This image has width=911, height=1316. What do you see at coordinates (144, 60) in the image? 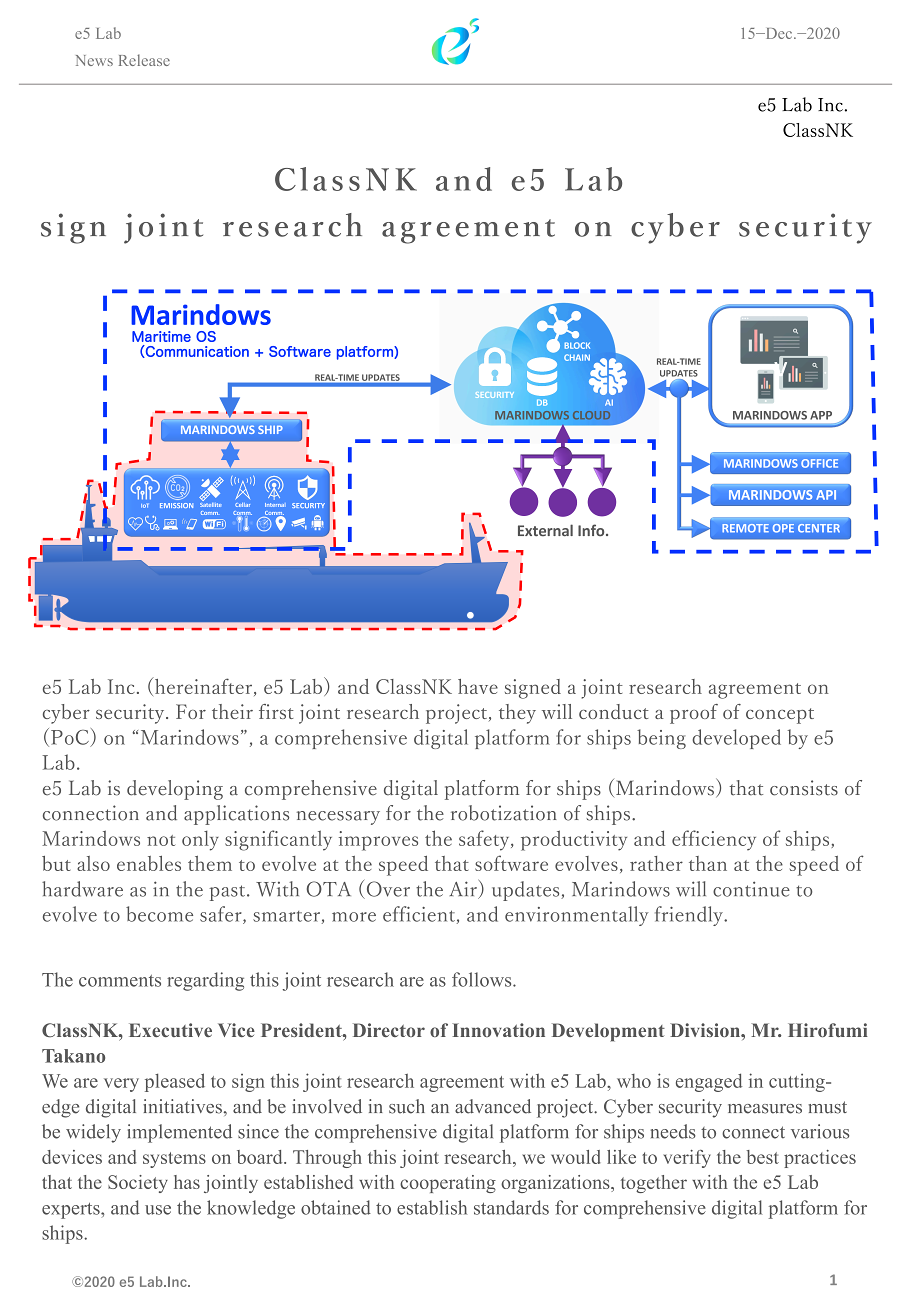
I see `Release` at bounding box center [144, 60].
